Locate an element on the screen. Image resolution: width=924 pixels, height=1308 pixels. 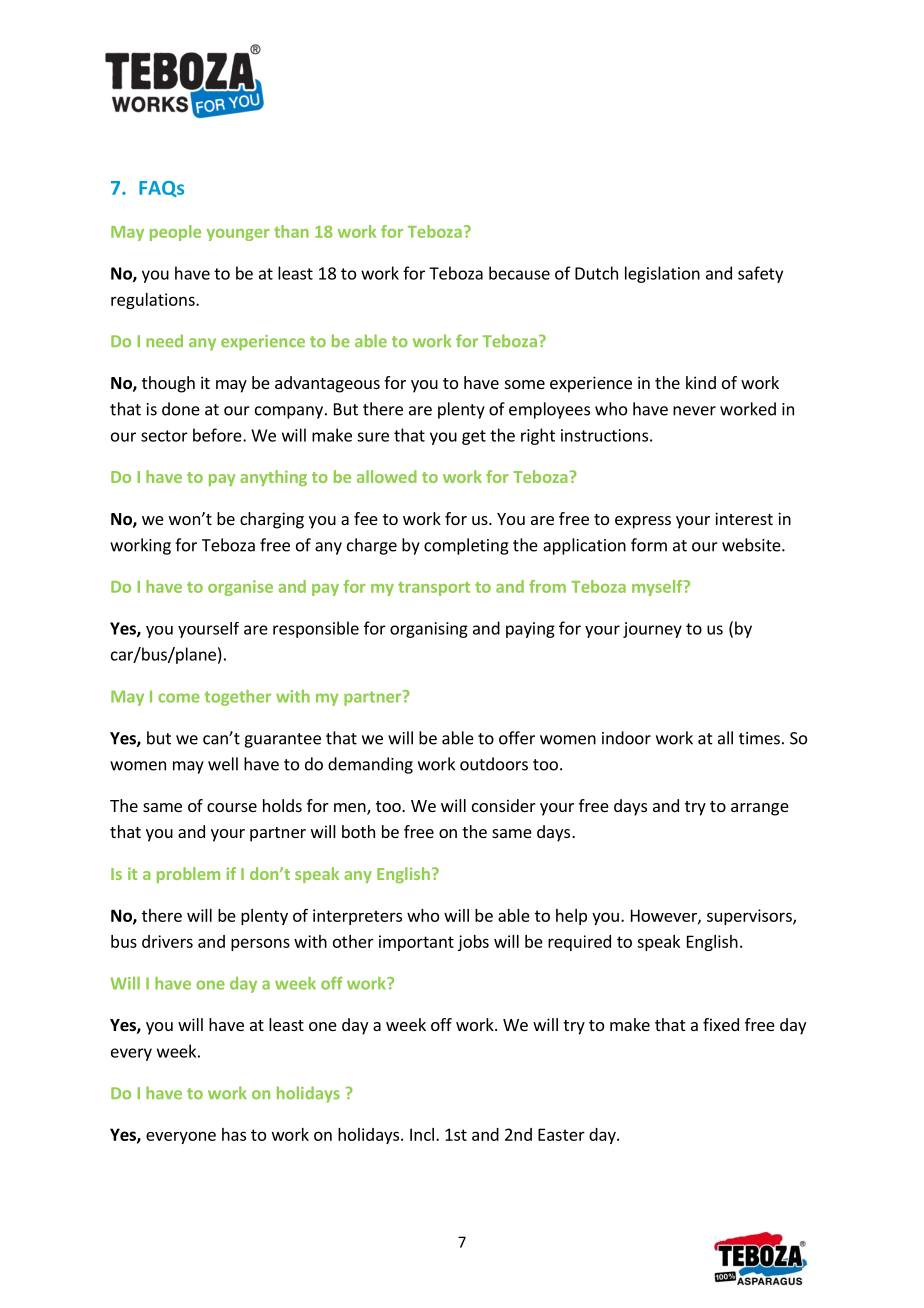
fixed is located at coordinates (721, 1024).
